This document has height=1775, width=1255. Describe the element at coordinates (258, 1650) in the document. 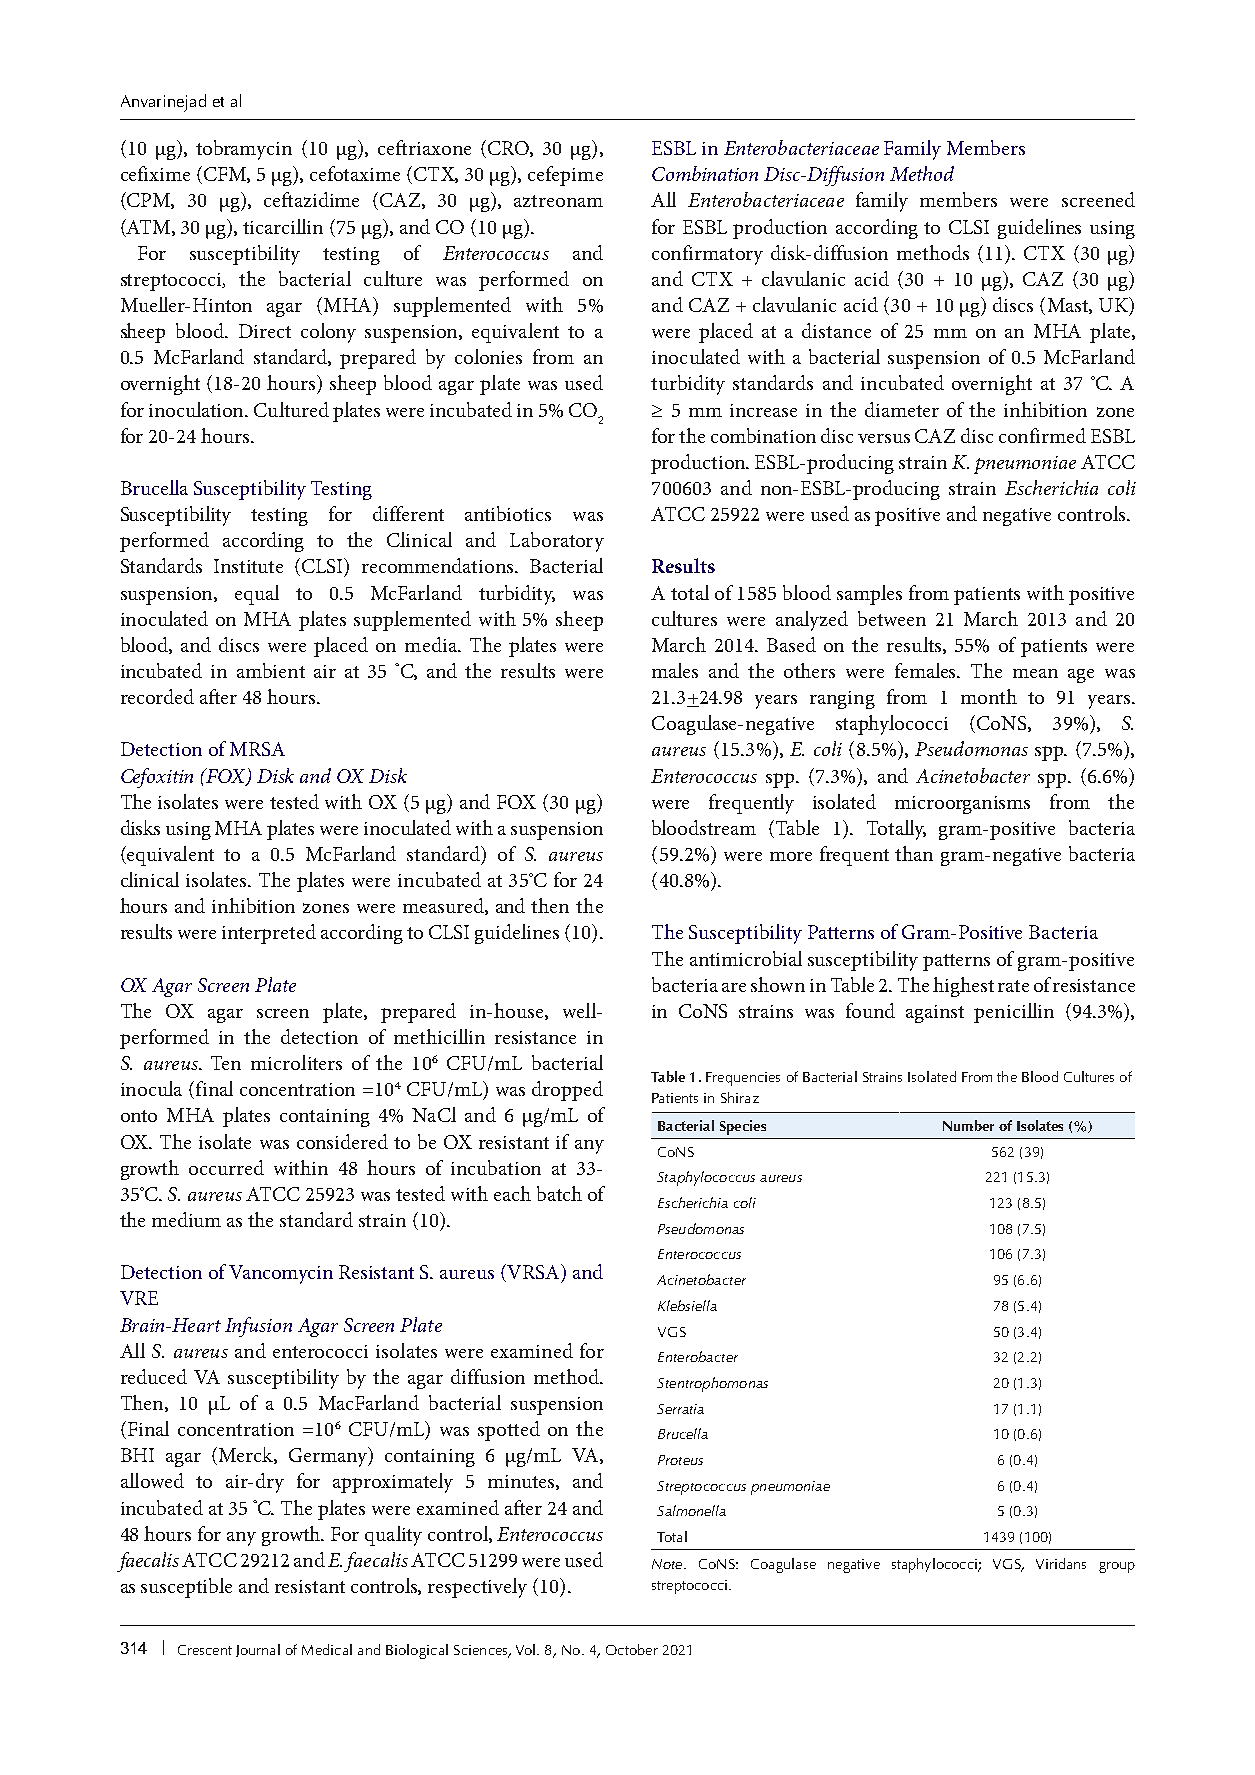

I see `Journal` at that location.
